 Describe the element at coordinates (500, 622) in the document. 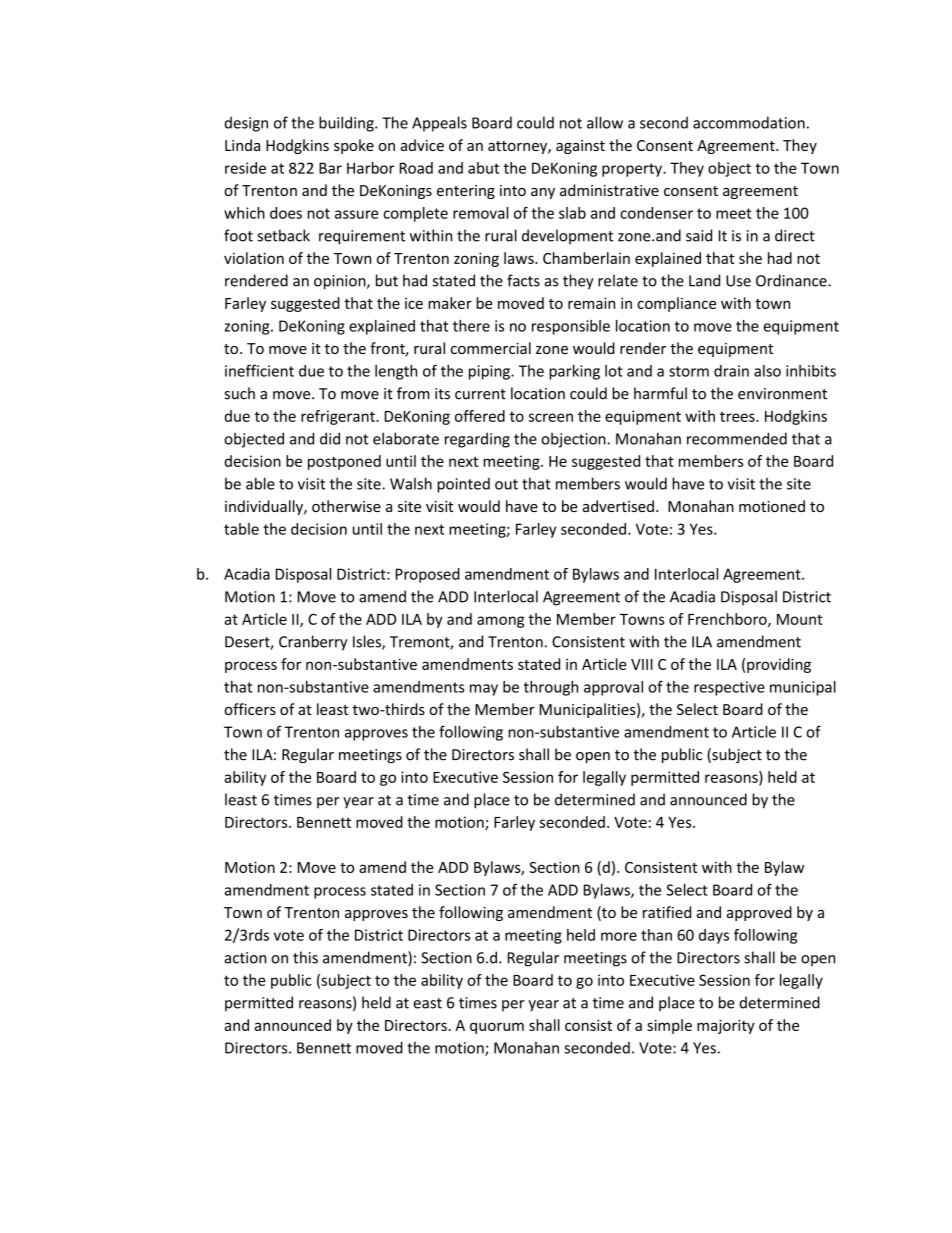

I see `among` at that location.
